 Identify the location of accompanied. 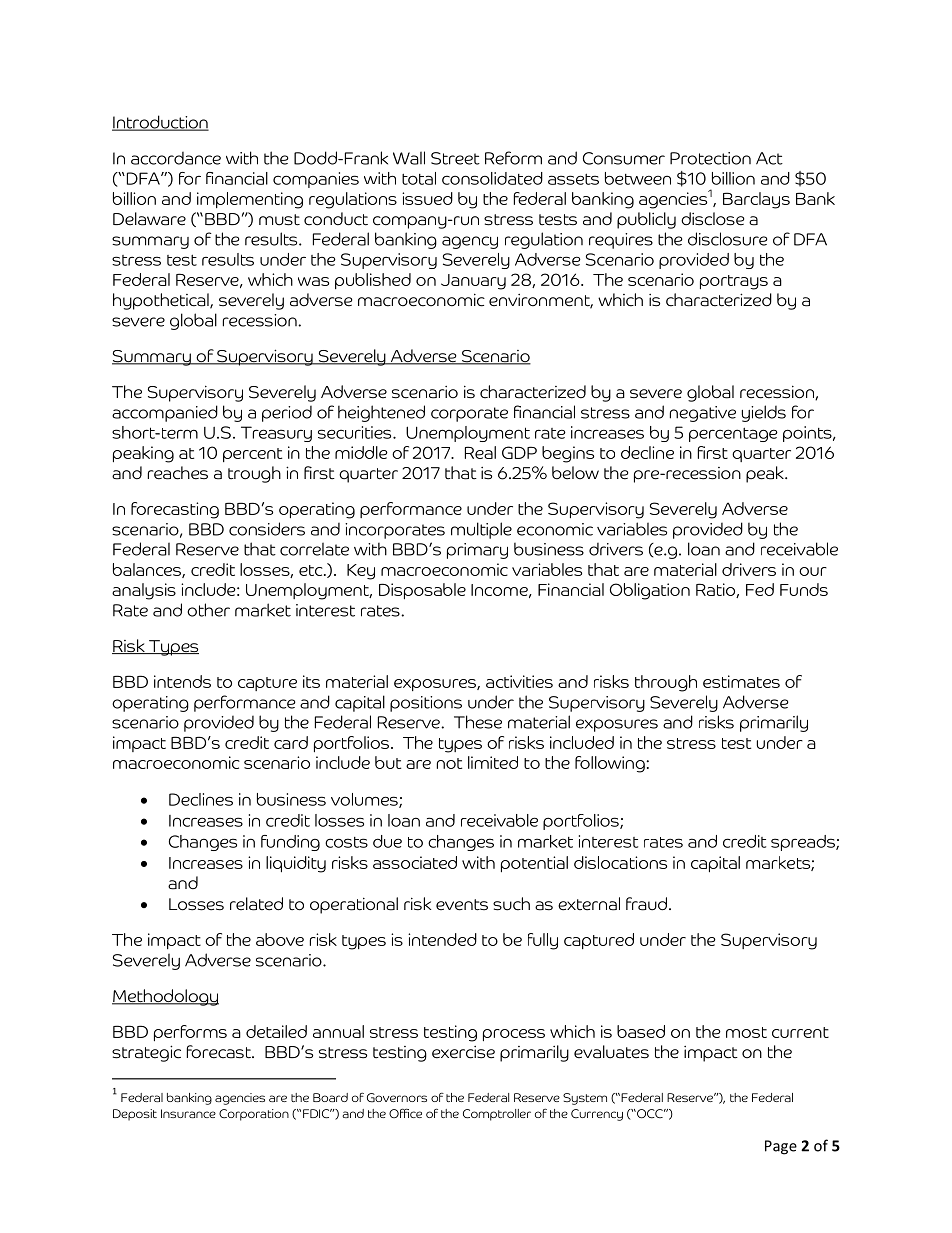
(165, 413).
